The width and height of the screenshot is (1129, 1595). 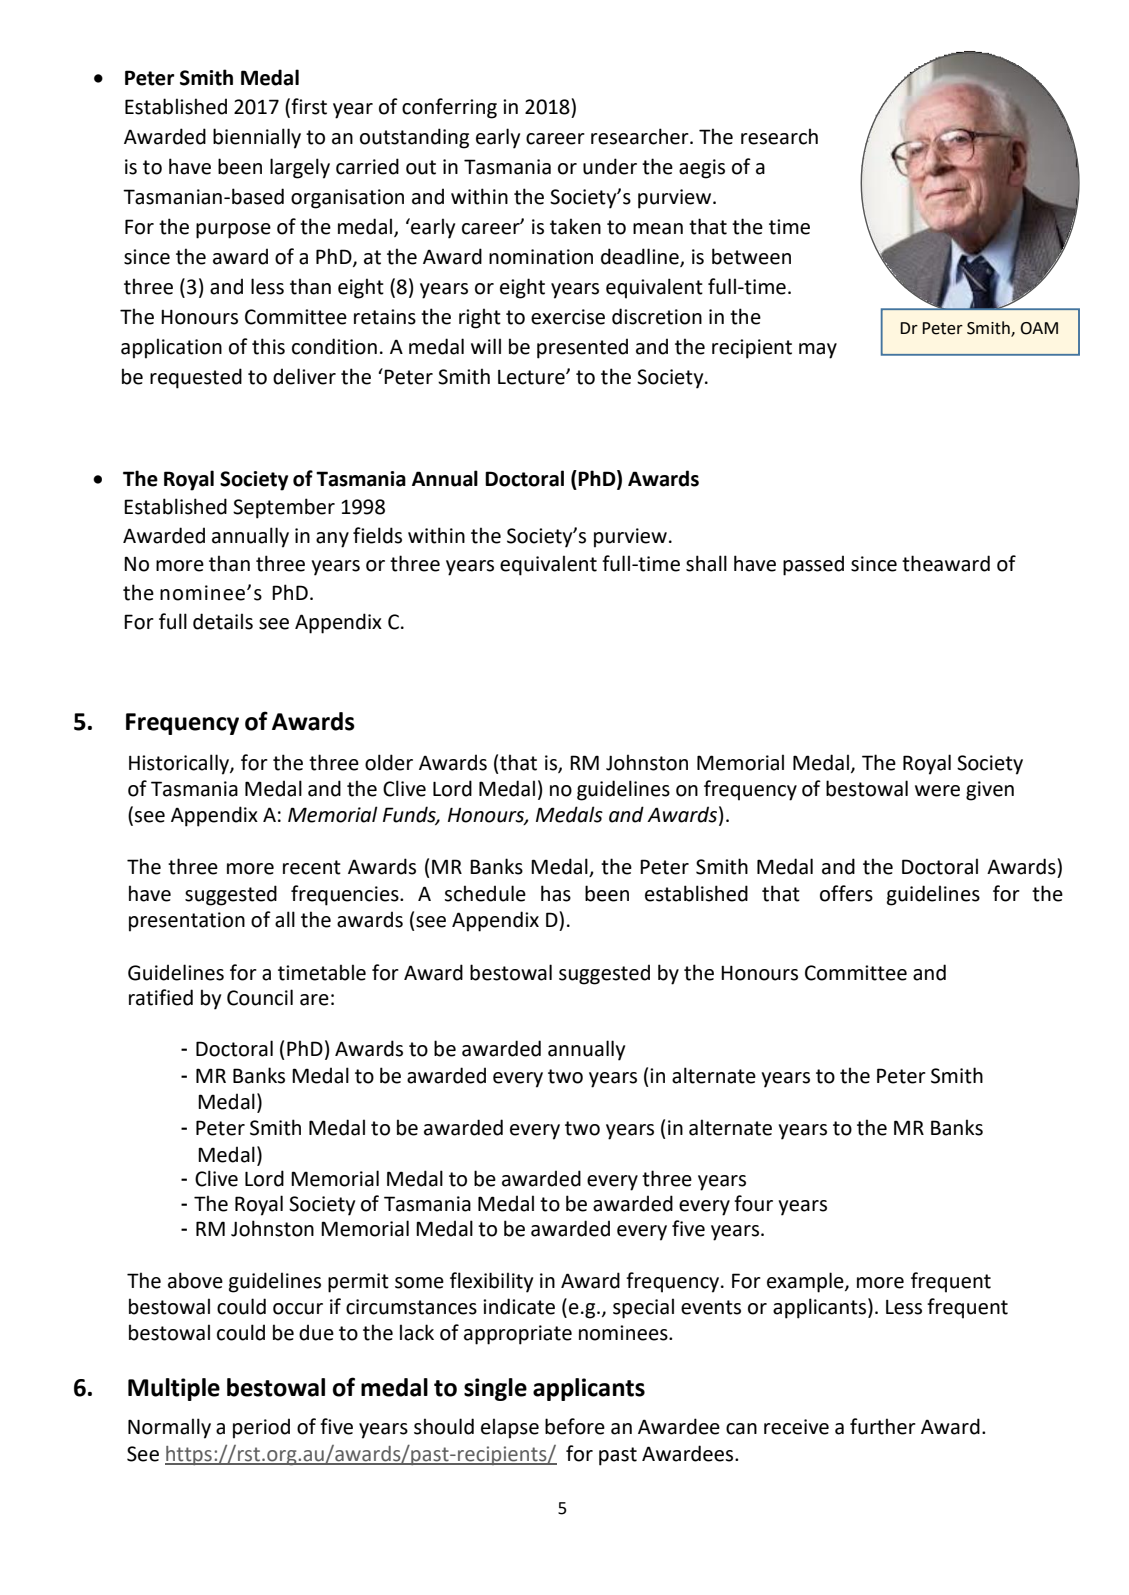 What do you see at coordinates (261, 1428) in the screenshot?
I see `period` at bounding box center [261, 1428].
